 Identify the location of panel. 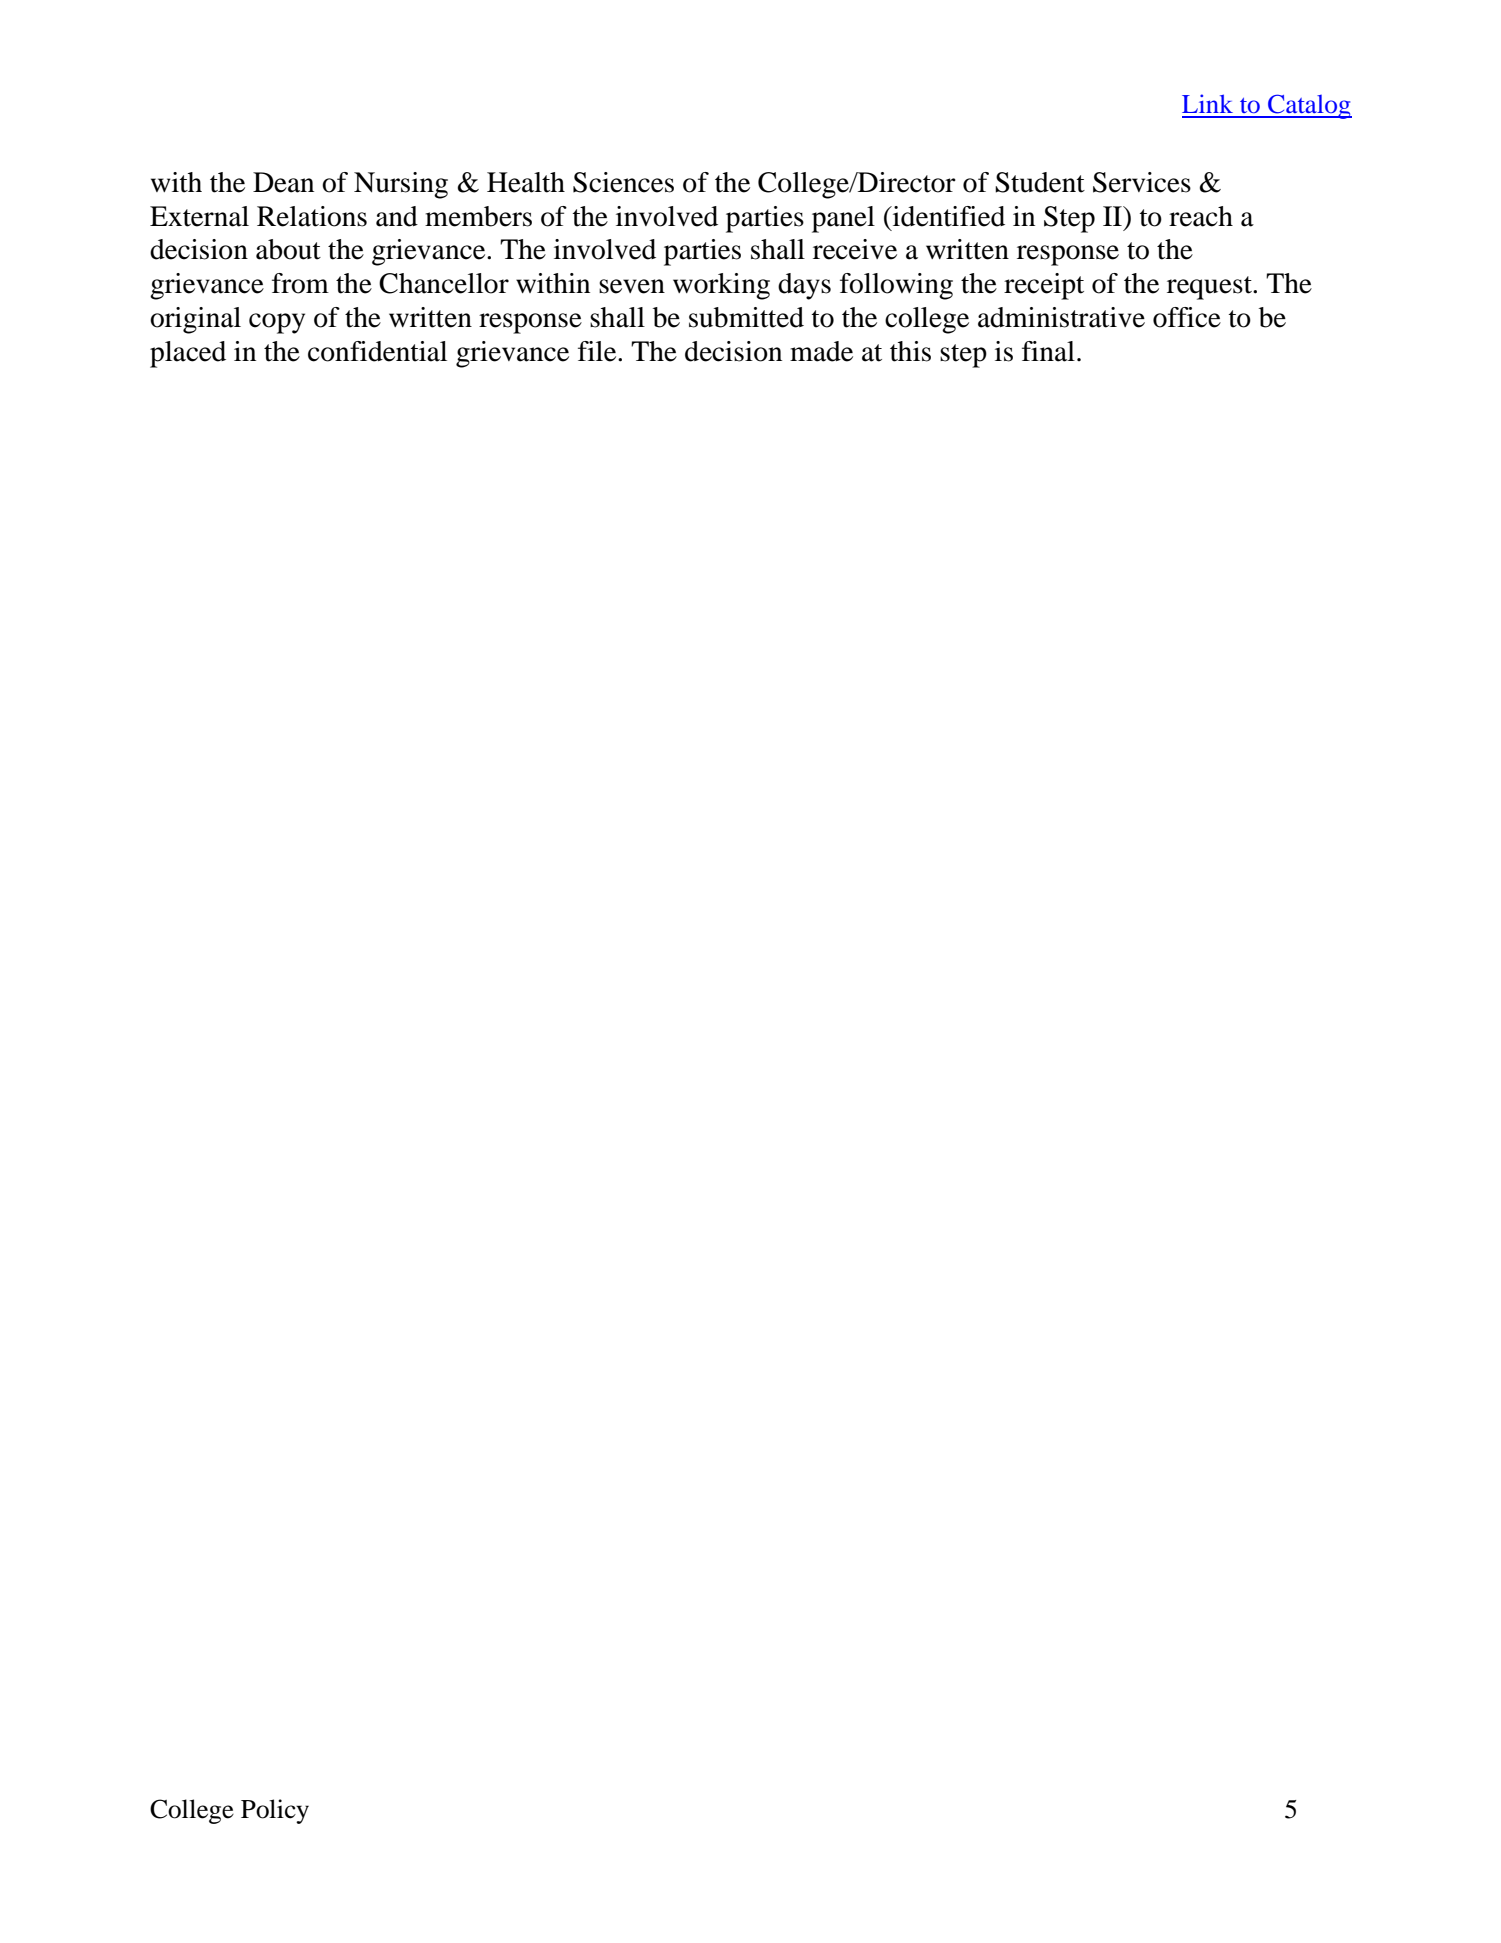
(843, 219).
